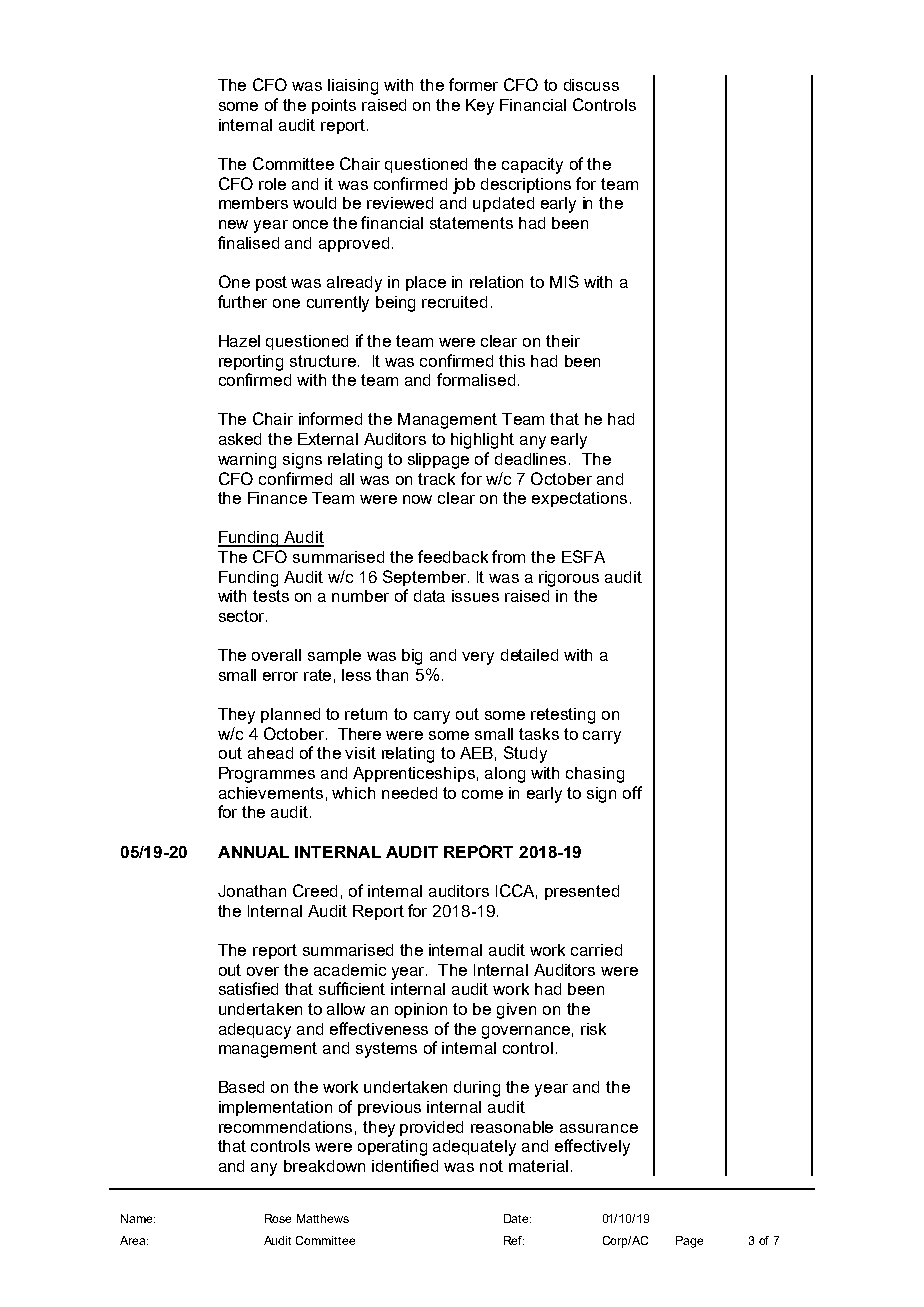  I want to click on detailed, so click(529, 655).
